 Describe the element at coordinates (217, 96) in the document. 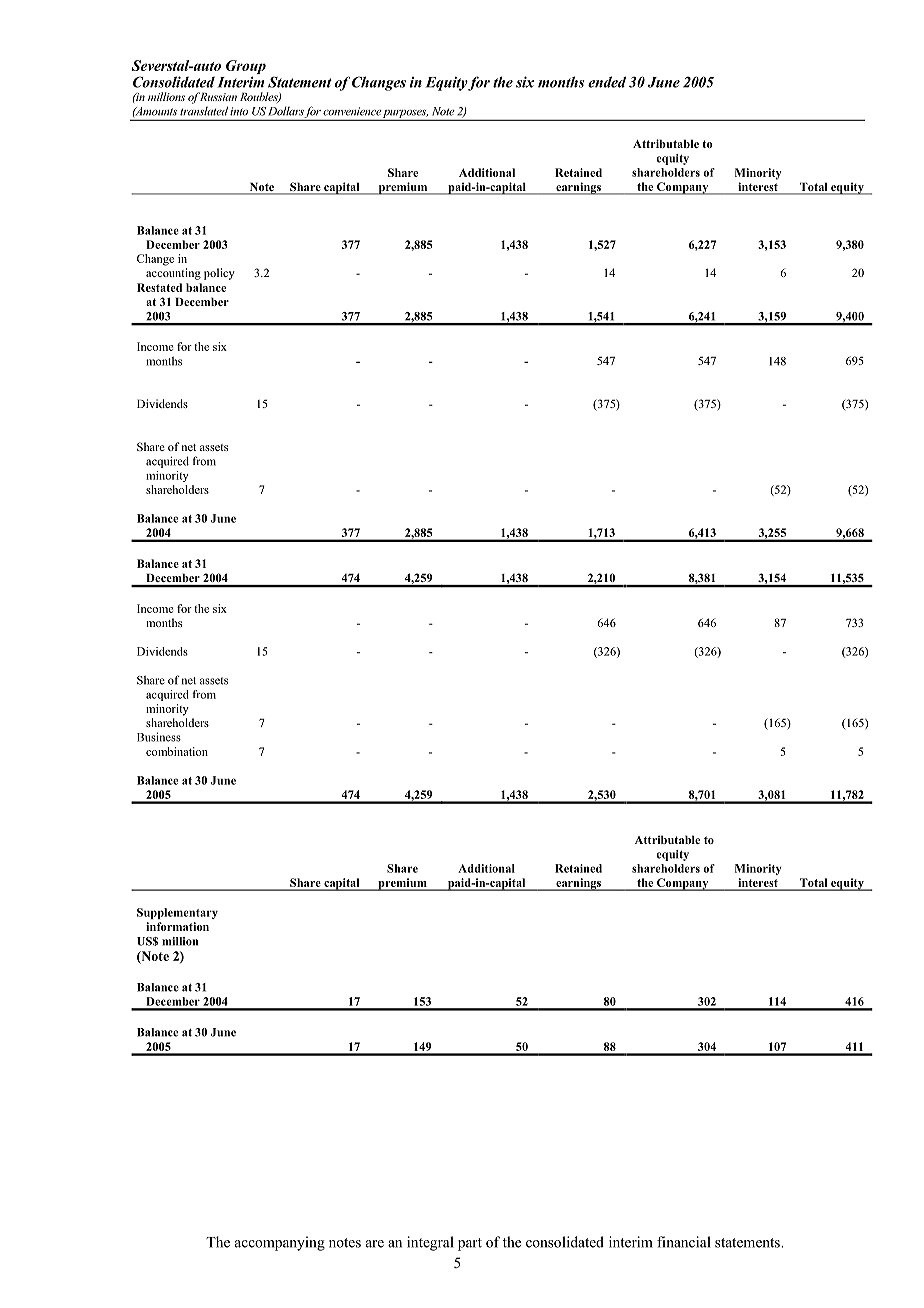

I see `Russian` at that location.
